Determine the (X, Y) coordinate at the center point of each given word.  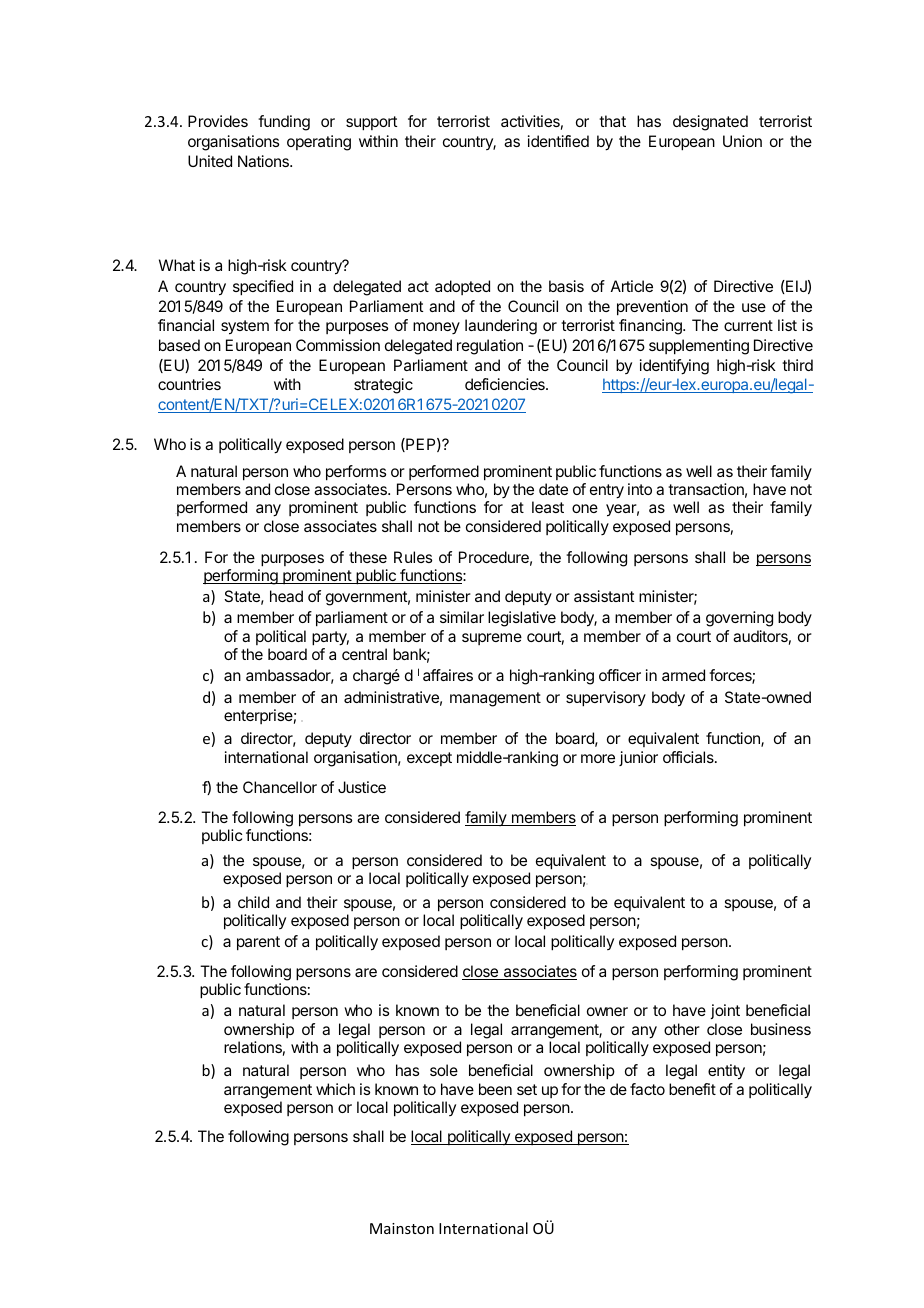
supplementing (699, 347)
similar (462, 617)
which (335, 1089)
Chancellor (280, 787)
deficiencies (506, 384)
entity (726, 1072)
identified (558, 141)
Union (742, 141)
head (286, 596)
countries (189, 384)
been (495, 1089)
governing (739, 619)
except (429, 759)
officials (689, 757)
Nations (264, 161)
